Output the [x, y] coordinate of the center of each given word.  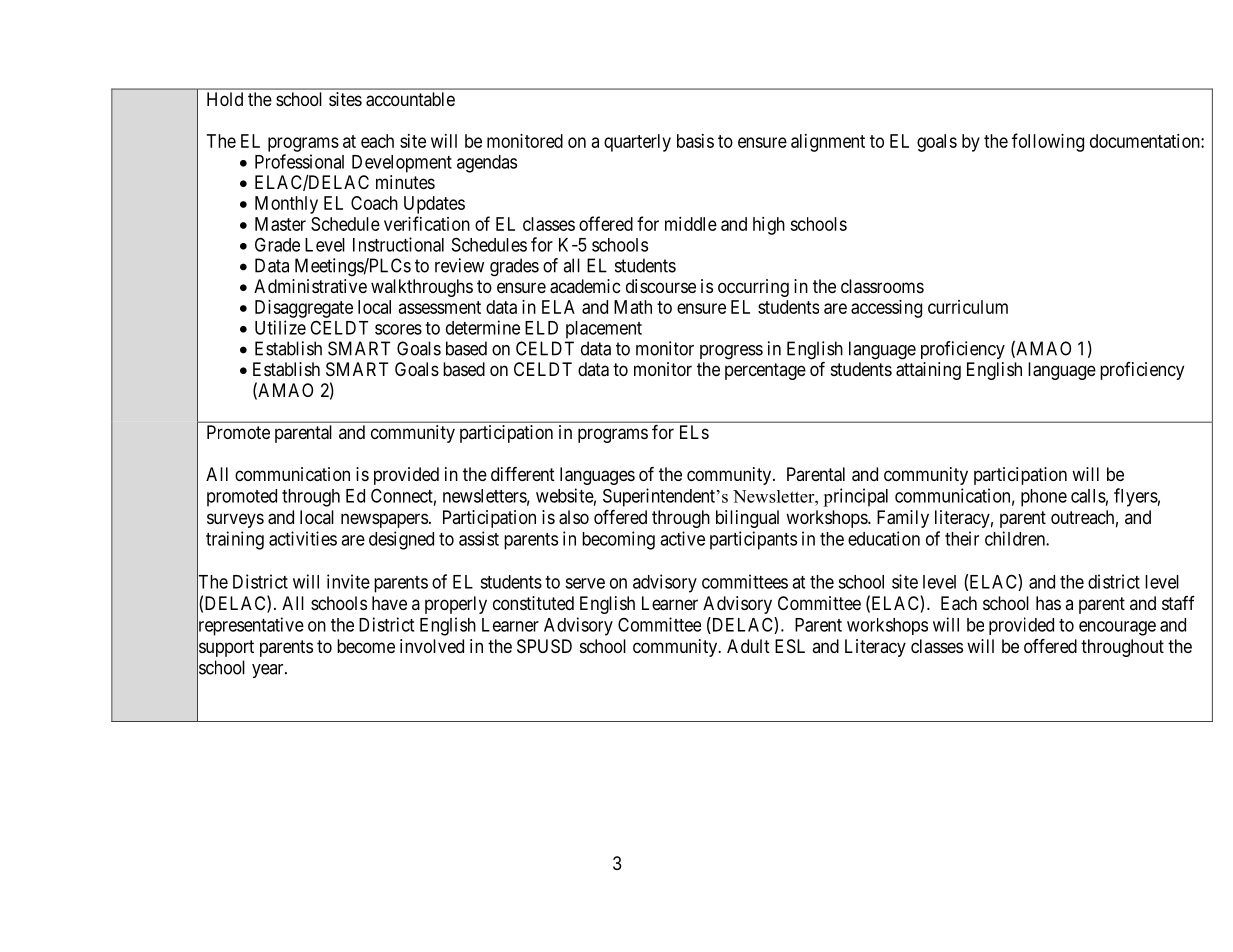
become [366, 646]
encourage [1117, 628]
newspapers [384, 520]
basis [695, 141]
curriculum [968, 307]
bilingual [747, 519]
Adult [748, 646]
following [1048, 142]
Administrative [310, 286]
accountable [410, 99]
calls [1088, 496]
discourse [661, 286]
